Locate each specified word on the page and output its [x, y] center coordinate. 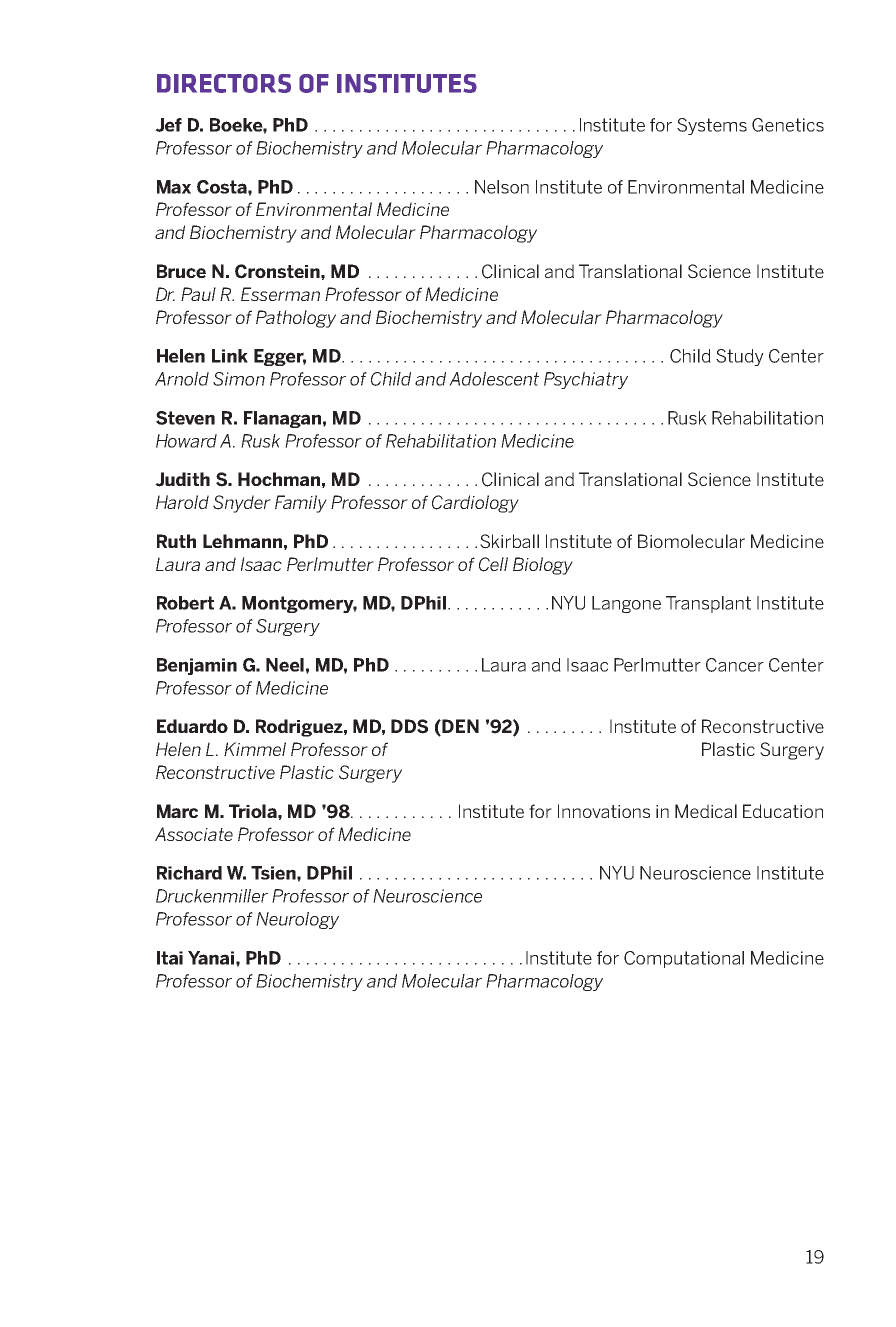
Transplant [708, 604]
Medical [706, 811]
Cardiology [475, 504]
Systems [712, 126]
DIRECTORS [224, 83]
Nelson [502, 187]
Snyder [242, 504]
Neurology [297, 920]
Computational [684, 959]
